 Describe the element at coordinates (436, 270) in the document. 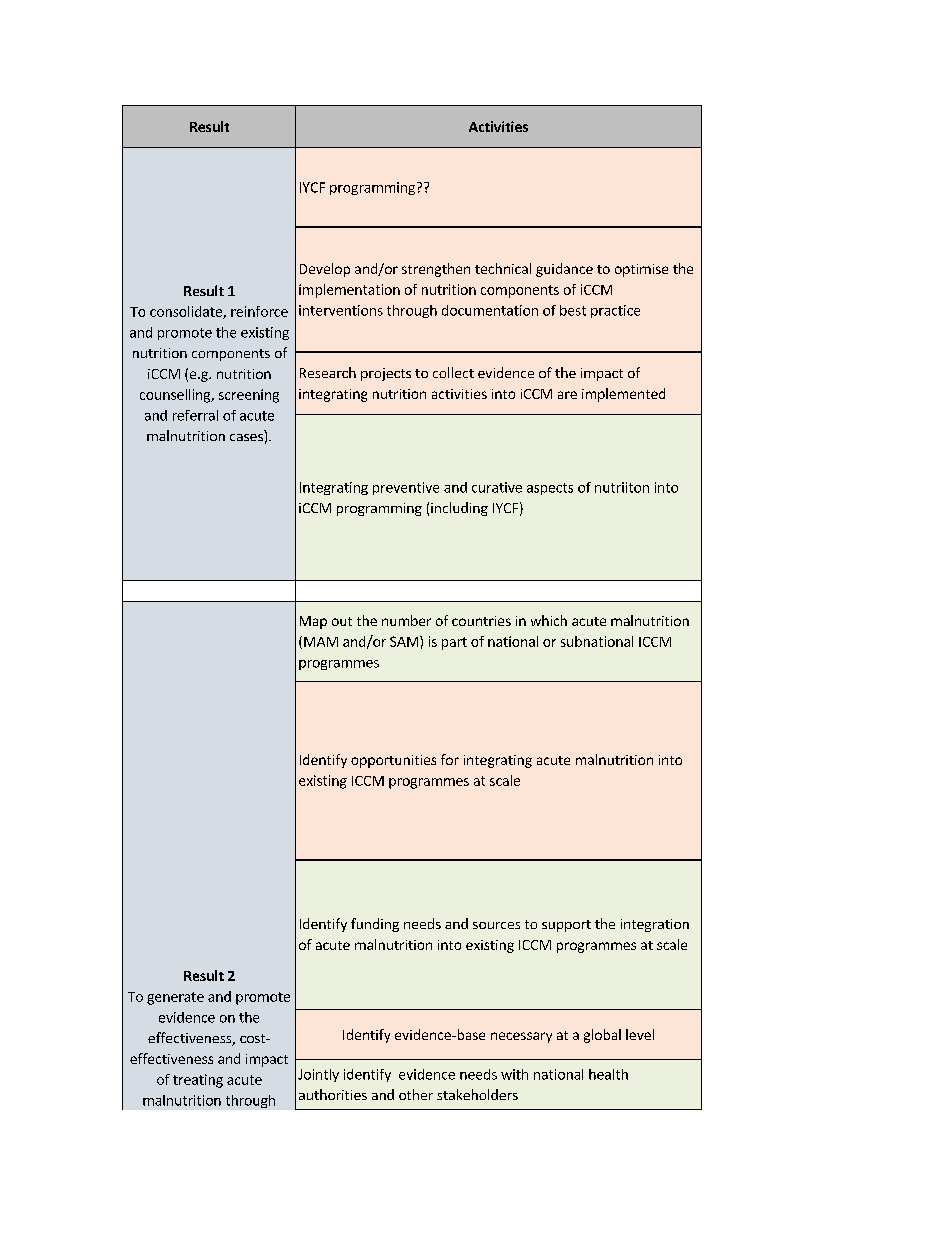

I see `strengthen` at that location.
